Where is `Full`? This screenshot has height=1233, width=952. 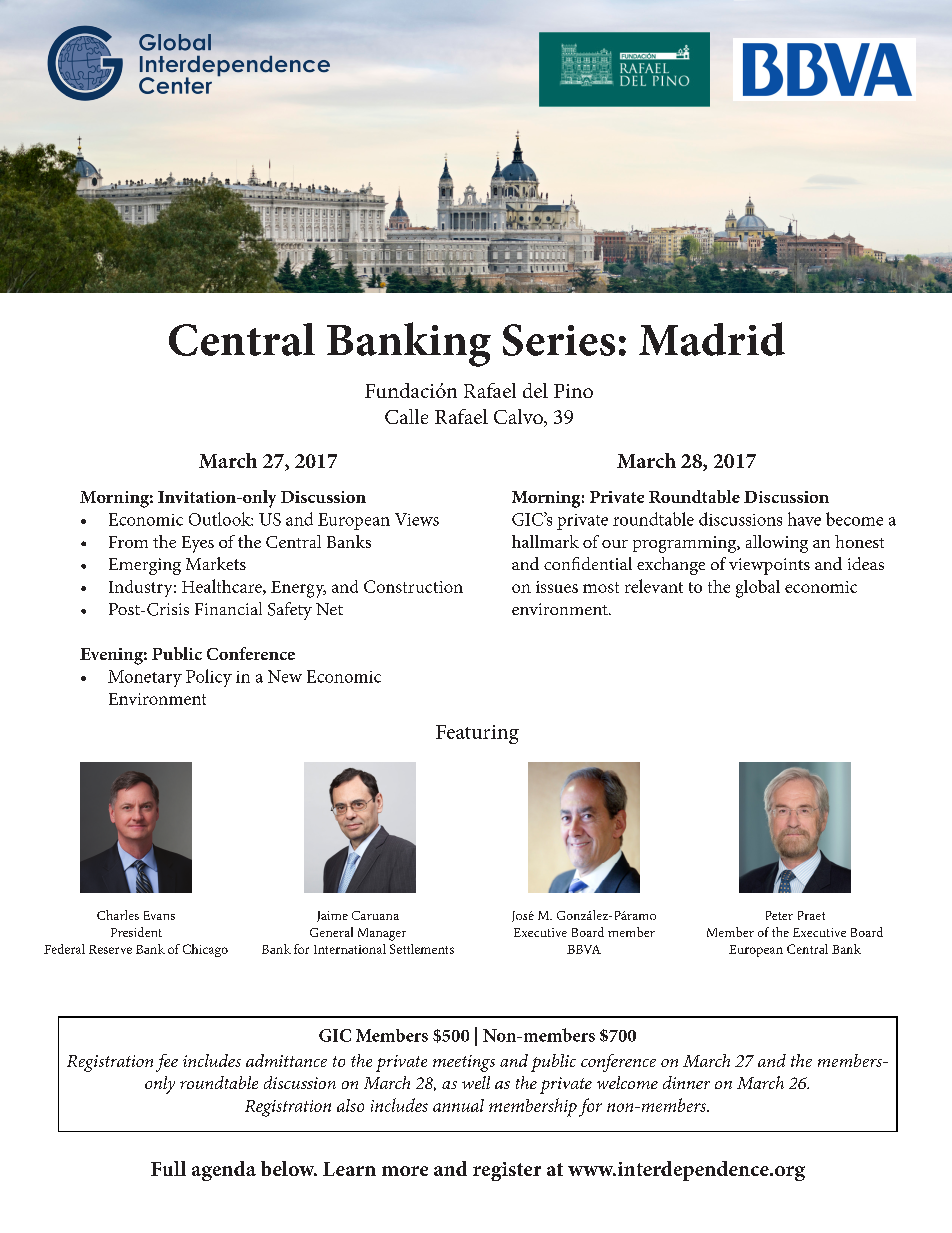 Full is located at coordinates (168, 1168).
